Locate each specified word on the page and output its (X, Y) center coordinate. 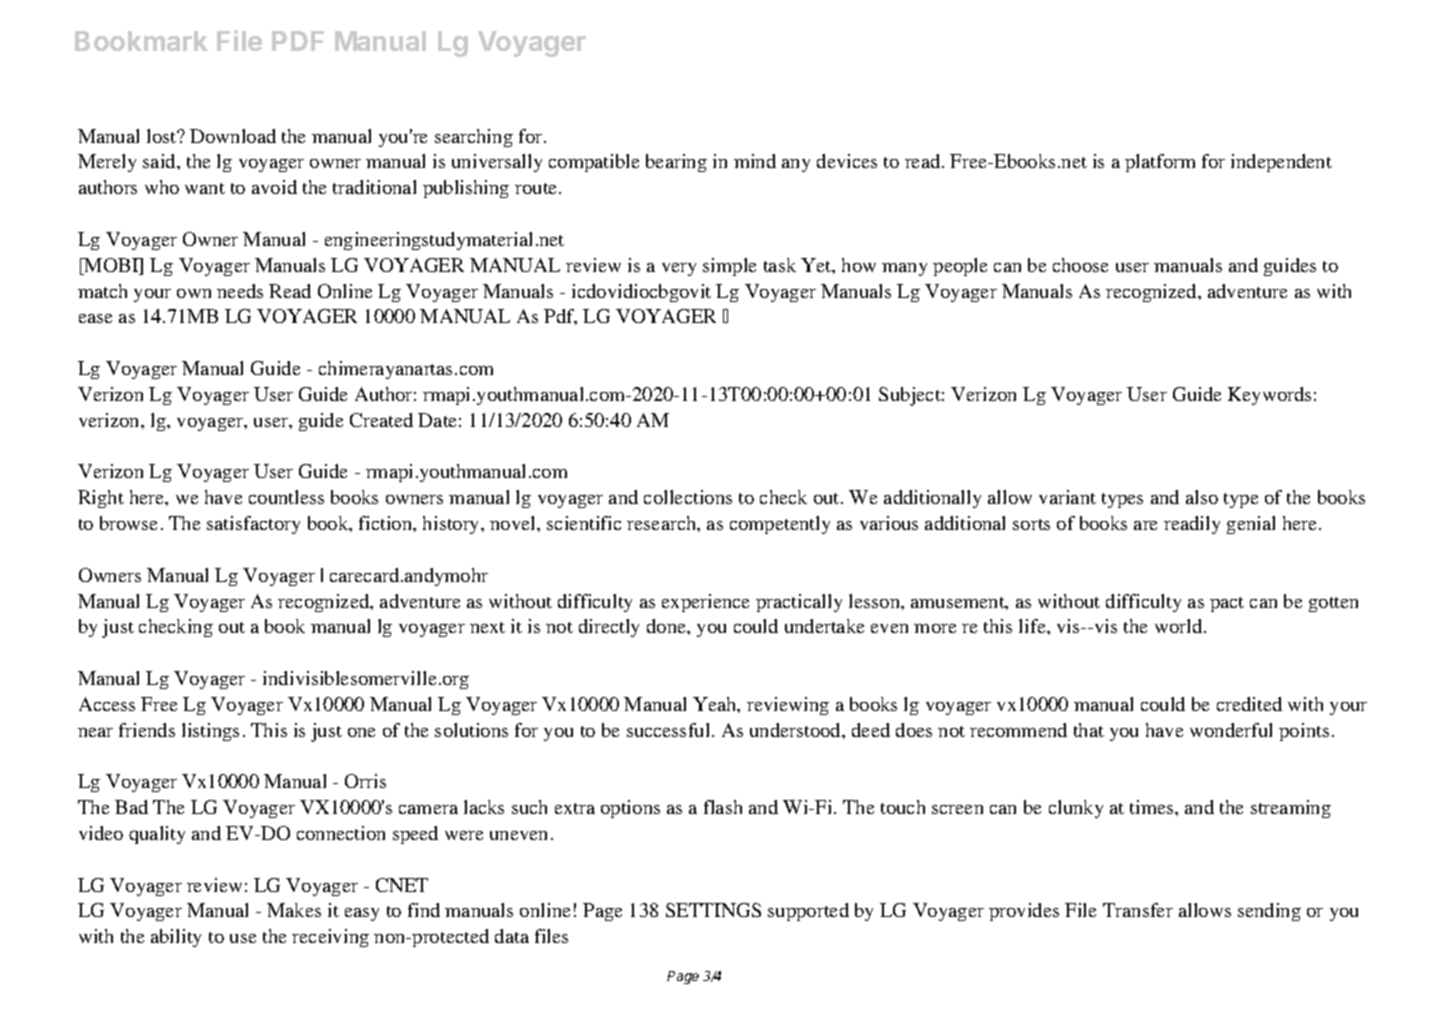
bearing (676, 163)
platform (1160, 163)
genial (1251, 525)
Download (233, 136)
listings (210, 732)
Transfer (1138, 910)
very (679, 269)
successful (670, 730)
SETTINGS (713, 910)
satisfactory (253, 525)
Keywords (1269, 396)
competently (780, 525)
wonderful (1231, 730)
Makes (294, 910)
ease (95, 318)
